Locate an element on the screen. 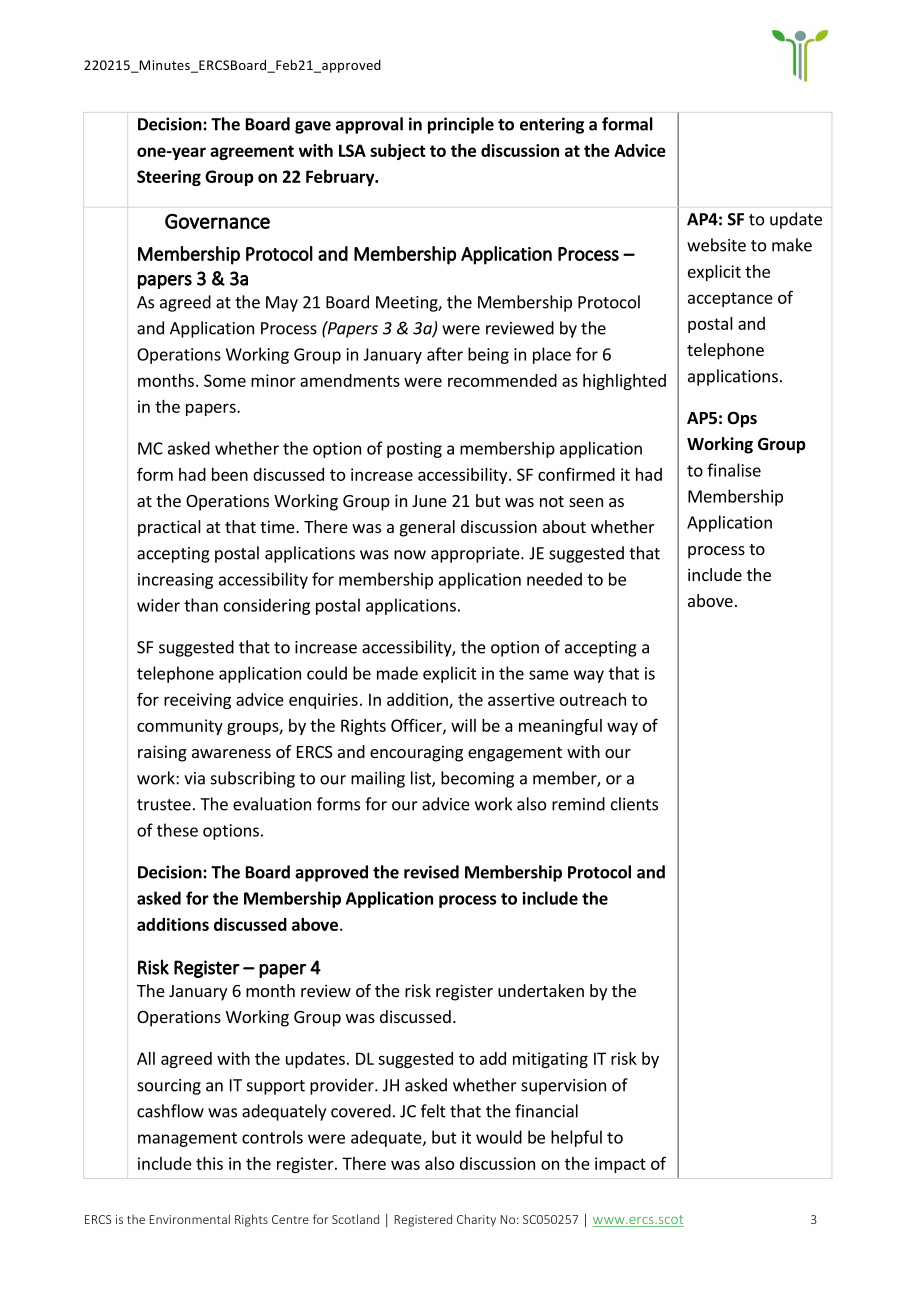  receiving is located at coordinates (197, 701).
